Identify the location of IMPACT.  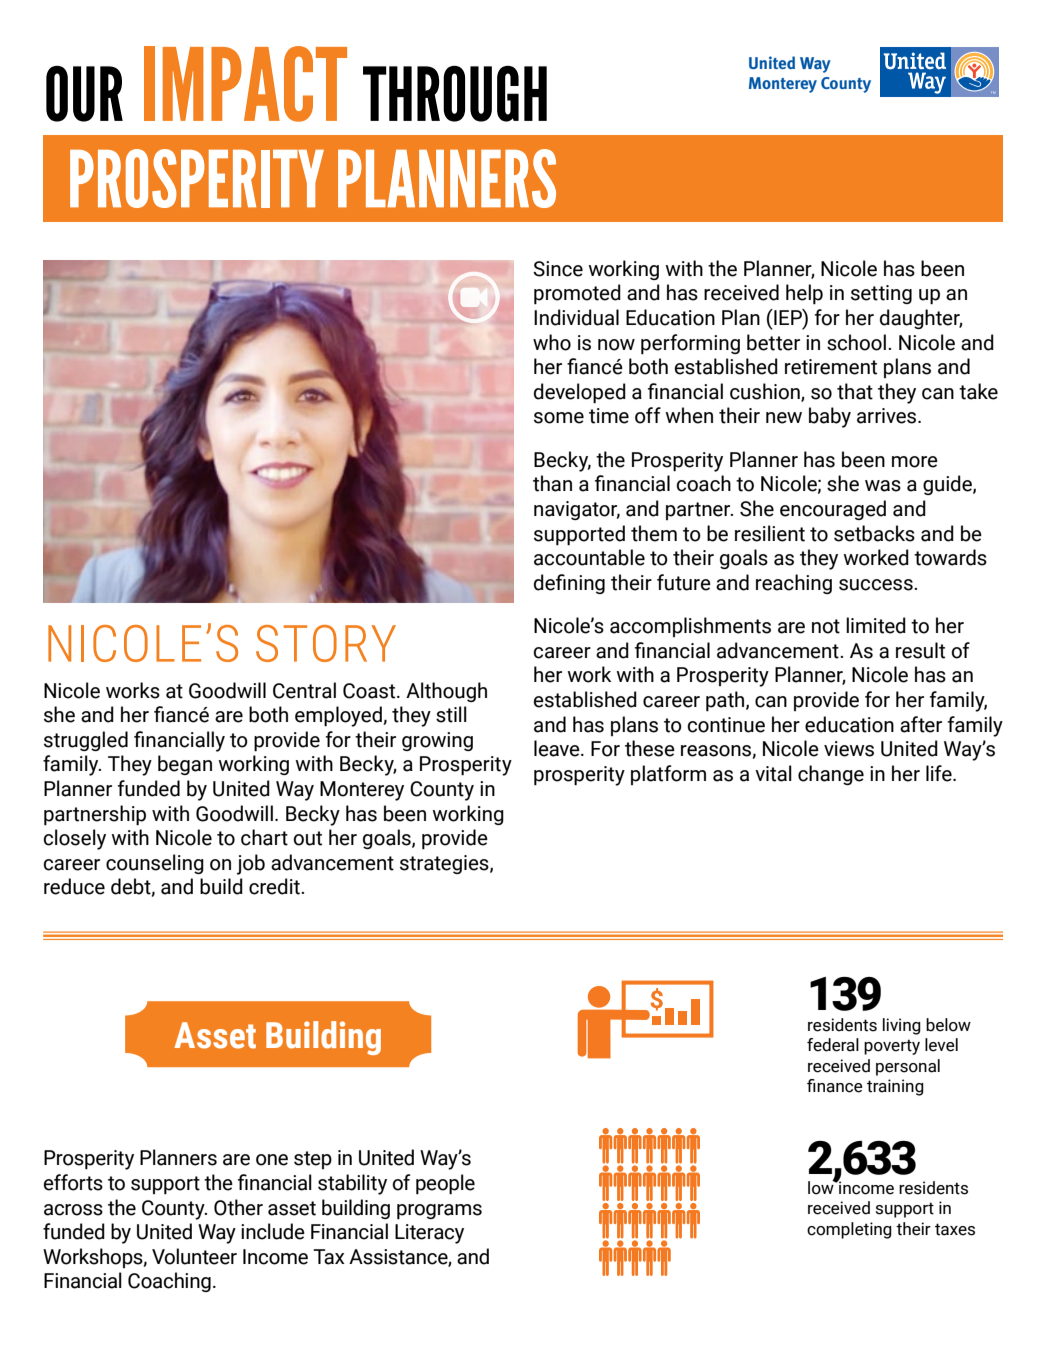
(245, 84).
